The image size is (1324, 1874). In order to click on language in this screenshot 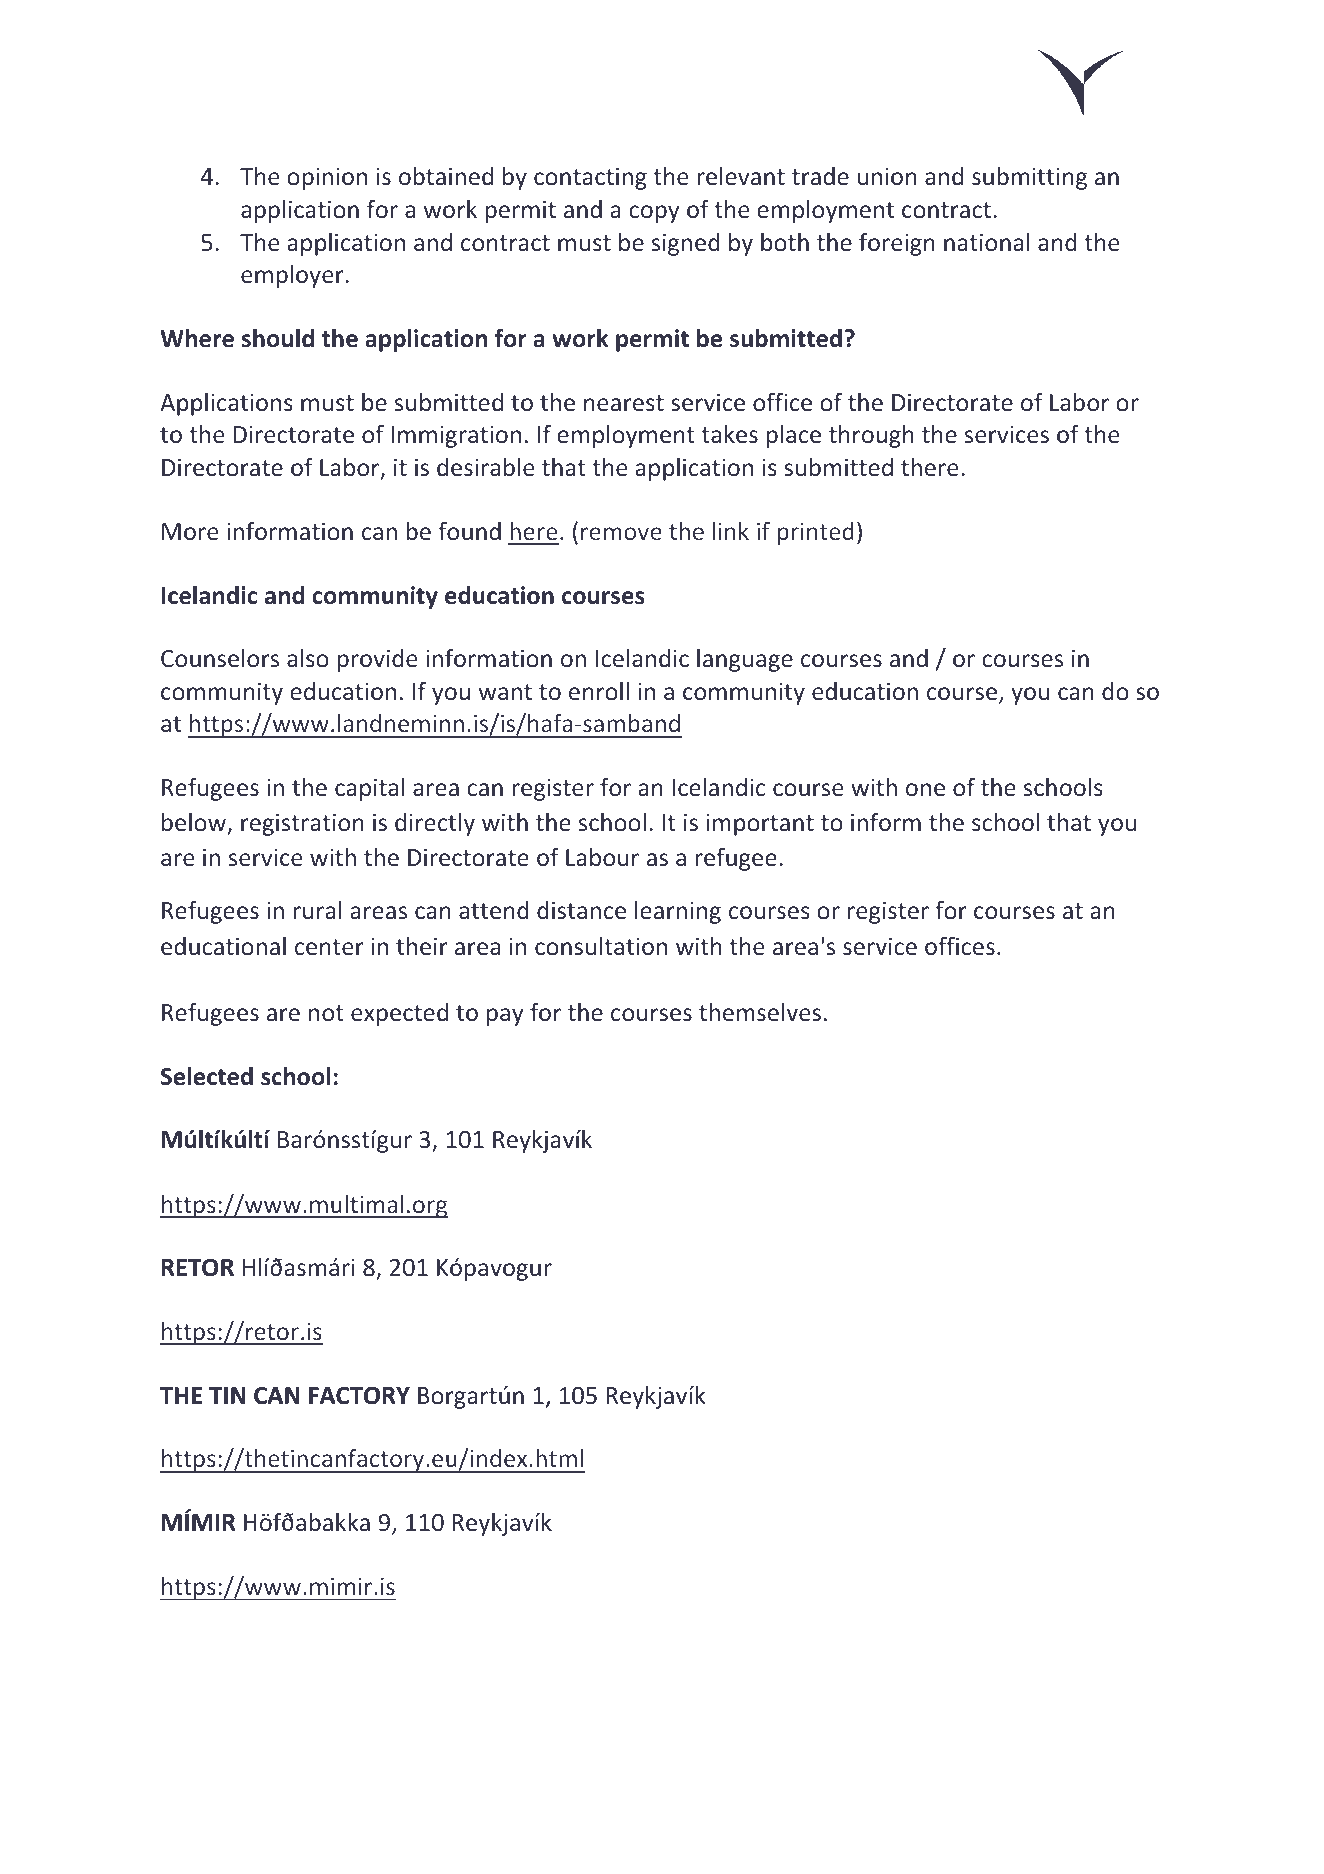, I will do `click(745, 660)`.
